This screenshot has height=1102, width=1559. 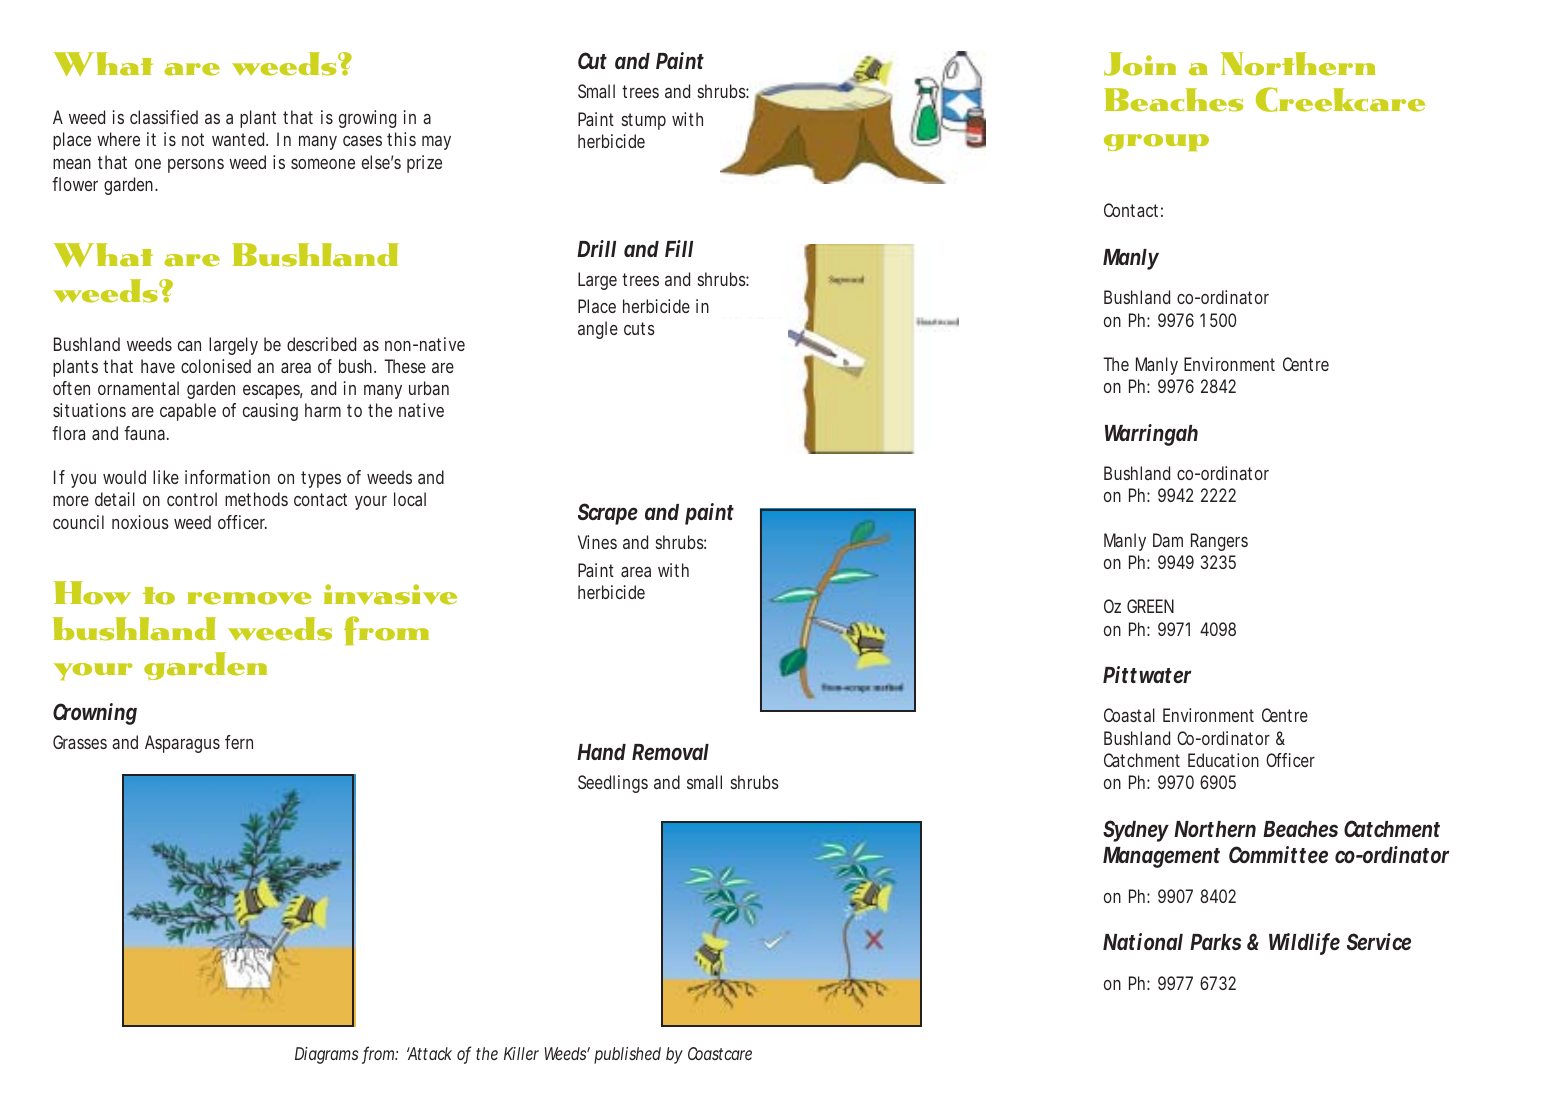 I want to click on Rangers, so click(x=1219, y=542).
